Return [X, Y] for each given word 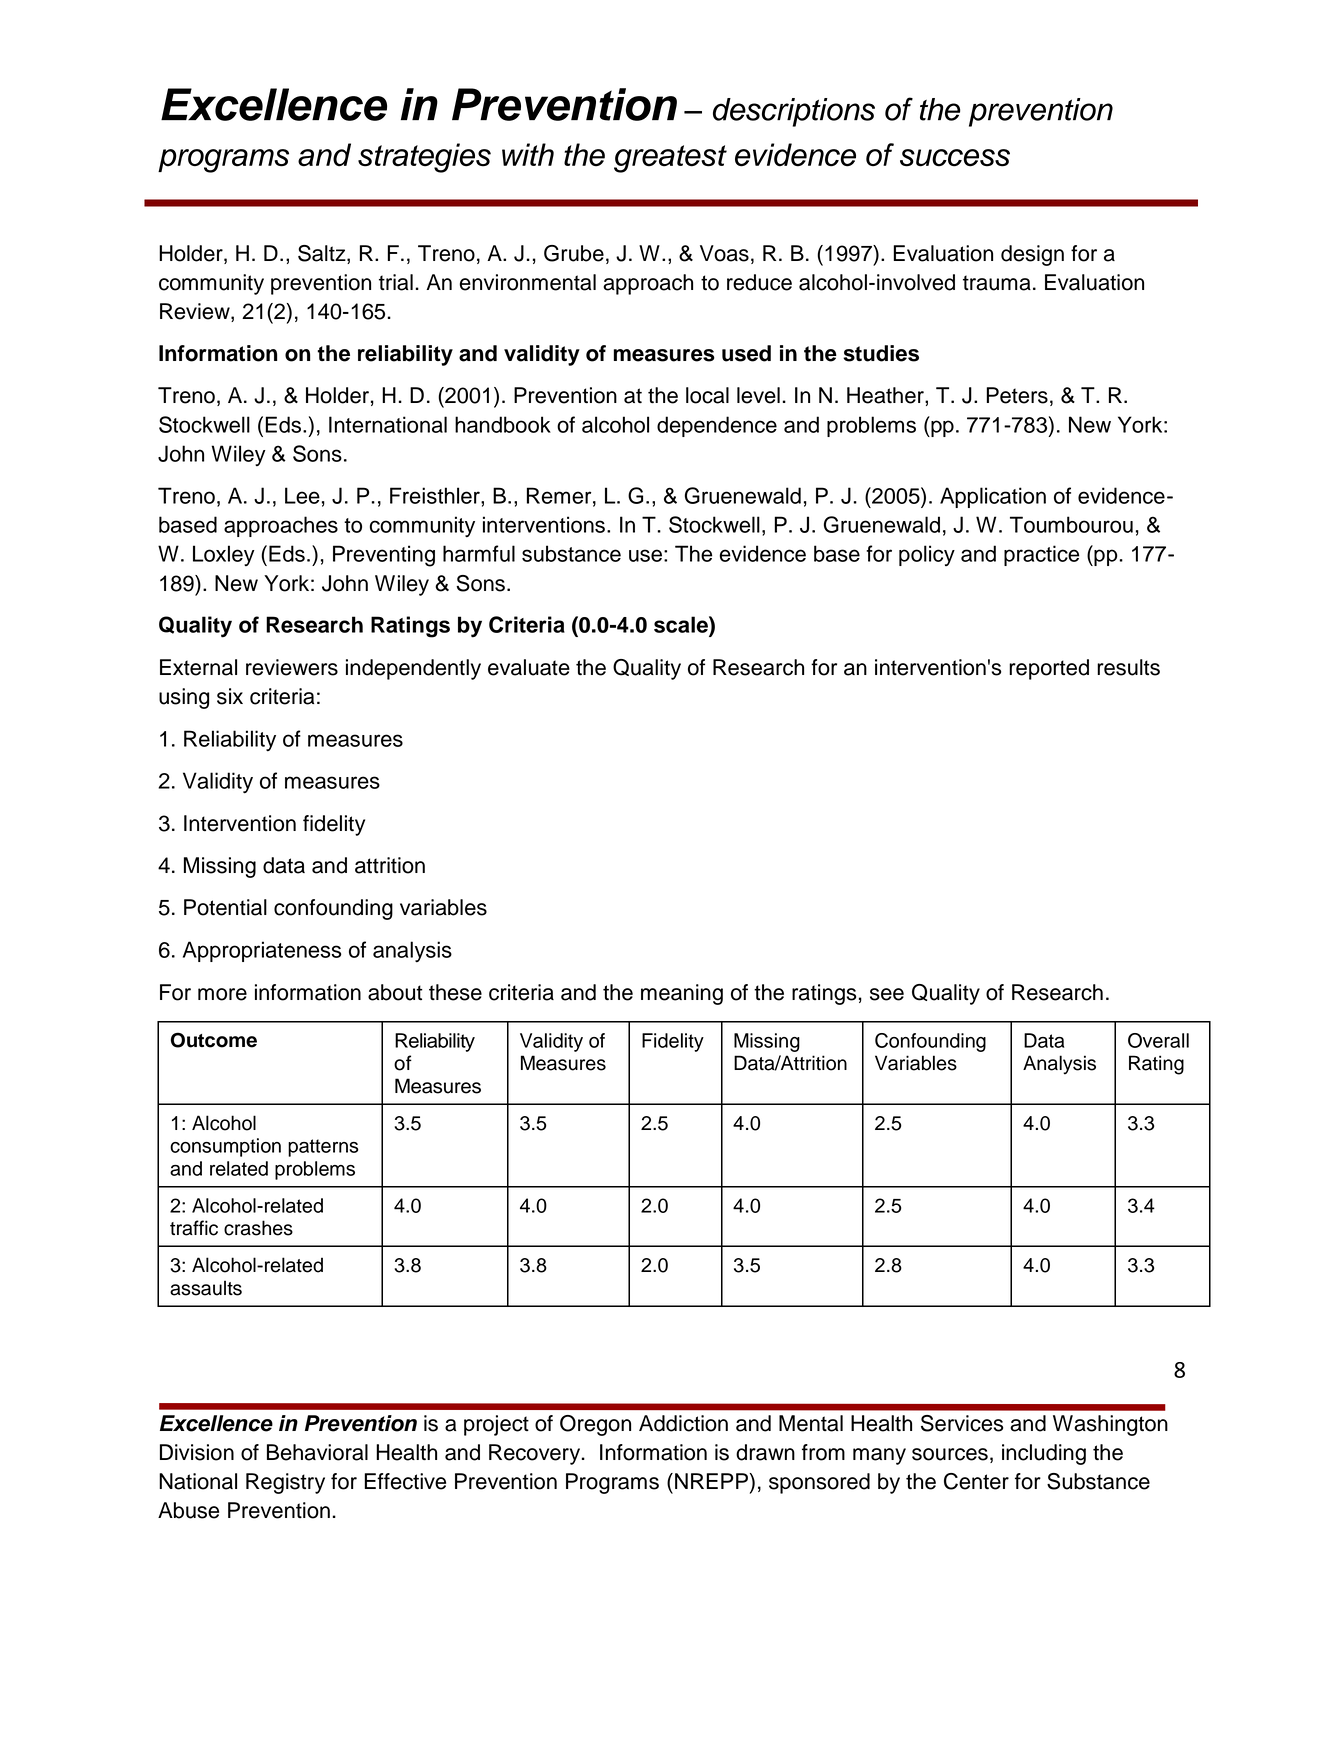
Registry [285, 1483]
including [1044, 1454]
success [955, 158]
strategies [424, 158]
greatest [670, 159]
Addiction [683, 1423]
